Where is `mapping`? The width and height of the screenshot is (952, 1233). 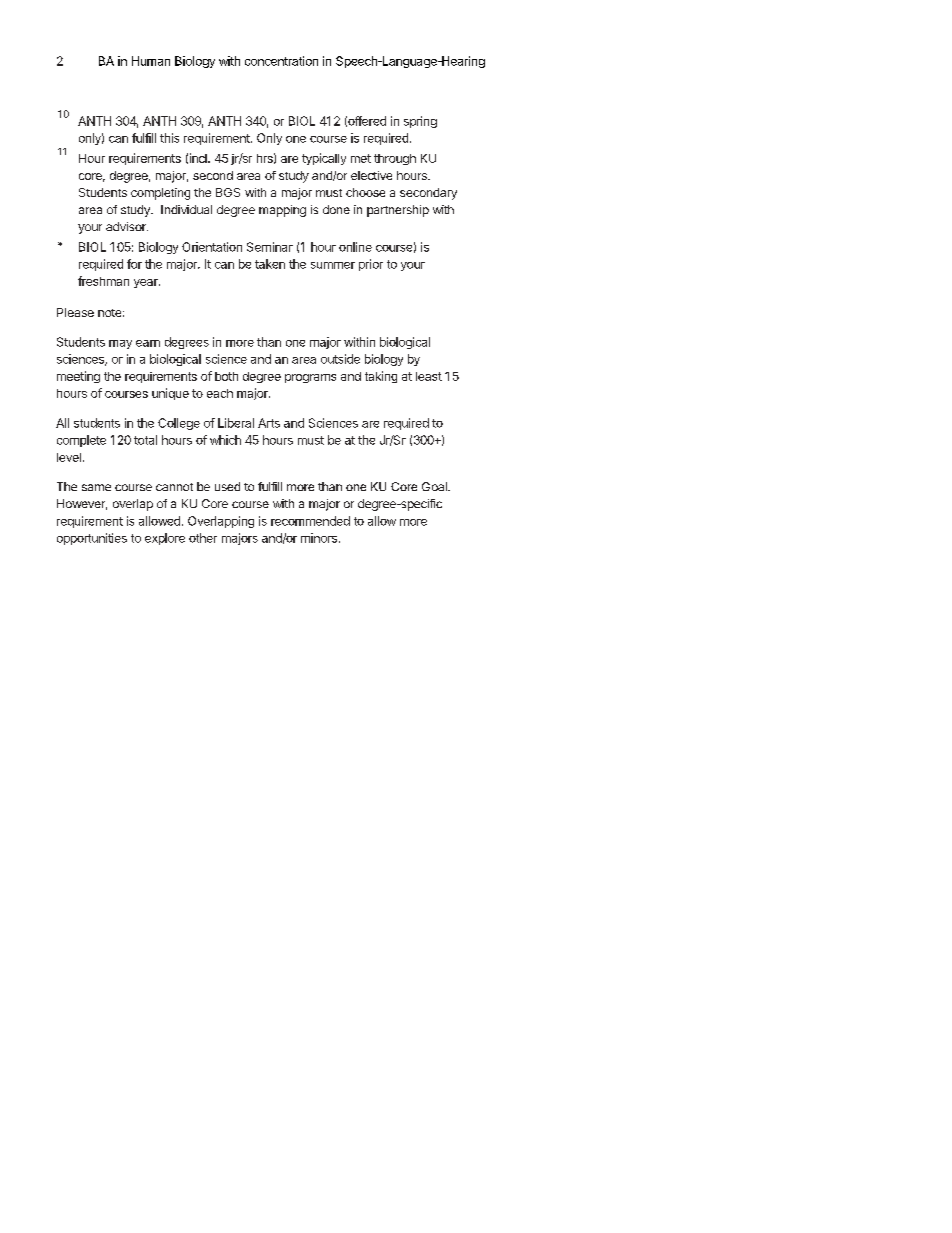 mapping is located at coordinates (282, 211).
